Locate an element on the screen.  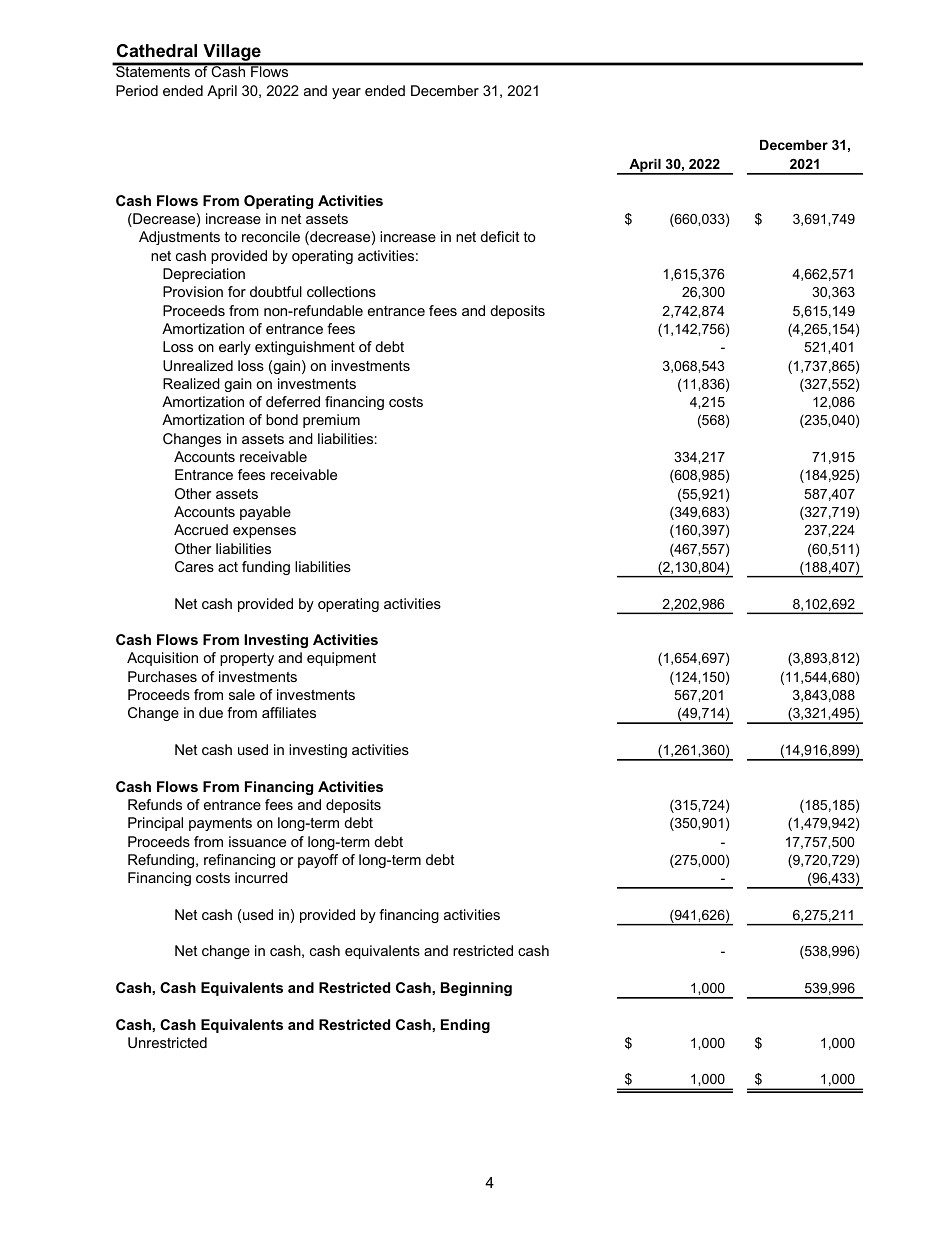
expenses is located at coordinates (264, 532).
